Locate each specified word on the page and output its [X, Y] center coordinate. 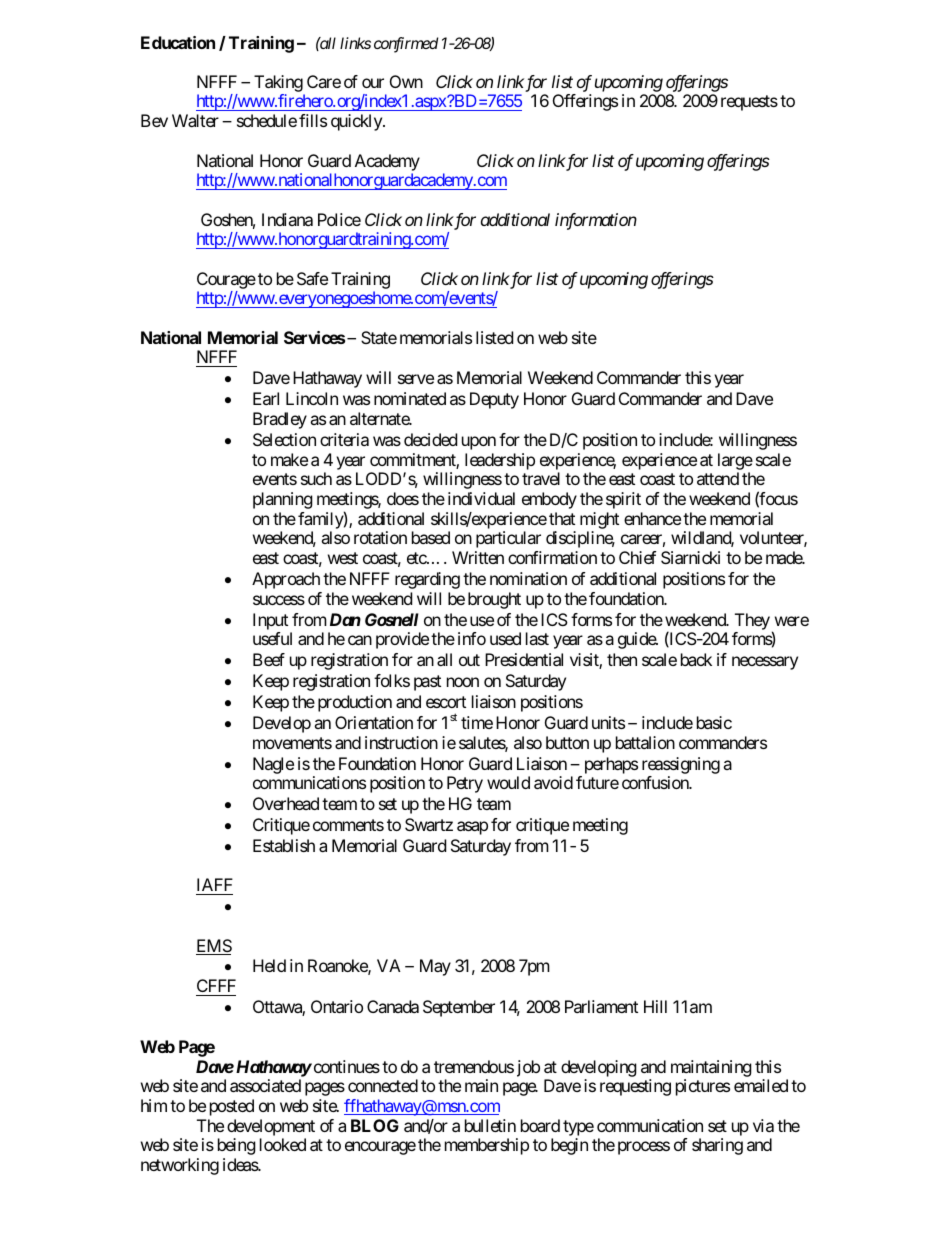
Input [270, 621]
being [237, 1146]
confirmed [406, 45]
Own [406, 81]
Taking [278, 83]
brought [494, 600]
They [752, 621]
